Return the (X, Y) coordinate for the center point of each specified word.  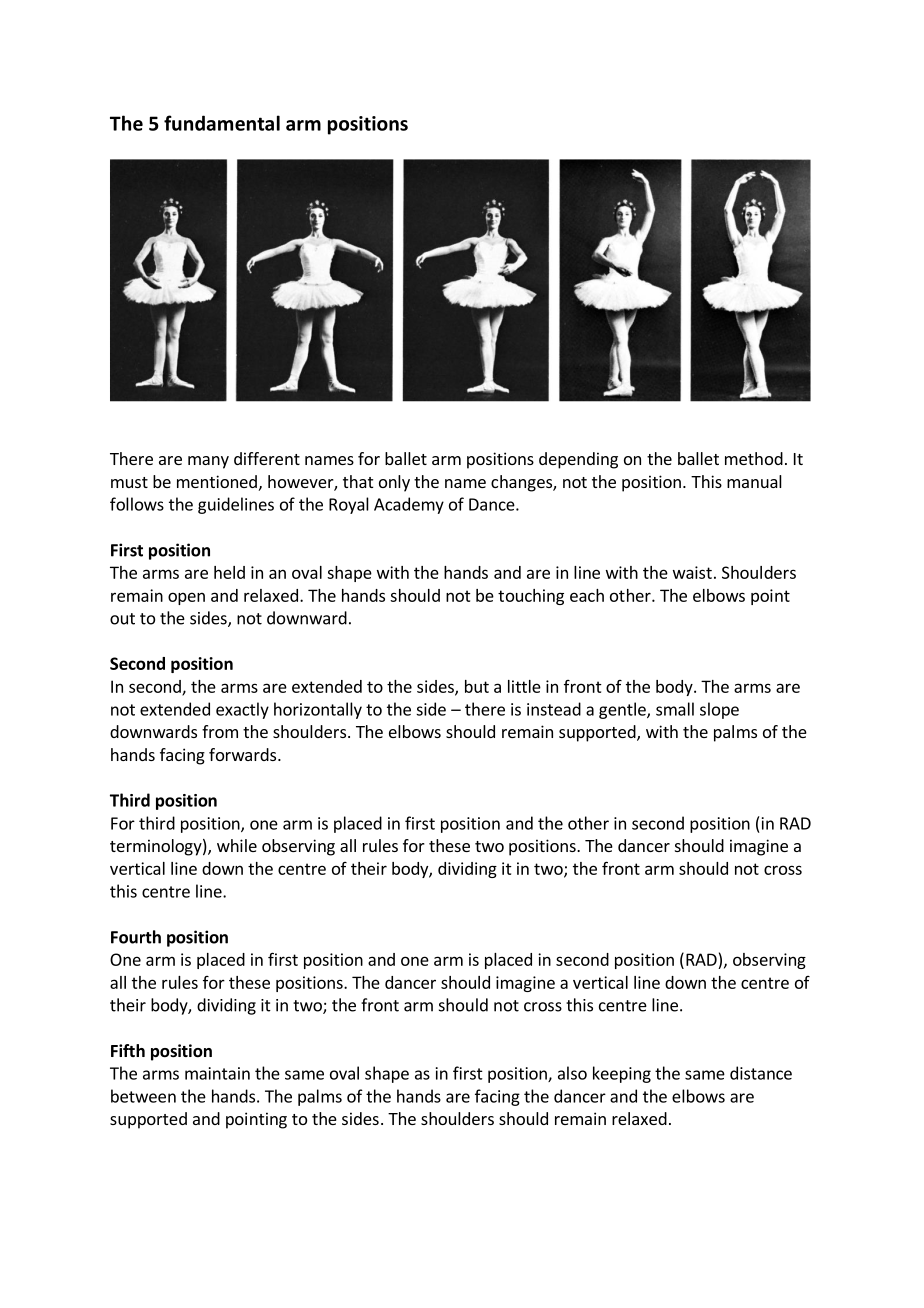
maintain (217, 1073)
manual (754, 481)
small (675, 709)
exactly (242, 710)
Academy (409, 505)
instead (554, 709)
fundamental (222, 123)
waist (692, 572)
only (394, 483)
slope (719, 710)
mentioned (217, 481)
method (754, 458)
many (208, 462)
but (477, 686)
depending (578, 460)
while (237, 845)
